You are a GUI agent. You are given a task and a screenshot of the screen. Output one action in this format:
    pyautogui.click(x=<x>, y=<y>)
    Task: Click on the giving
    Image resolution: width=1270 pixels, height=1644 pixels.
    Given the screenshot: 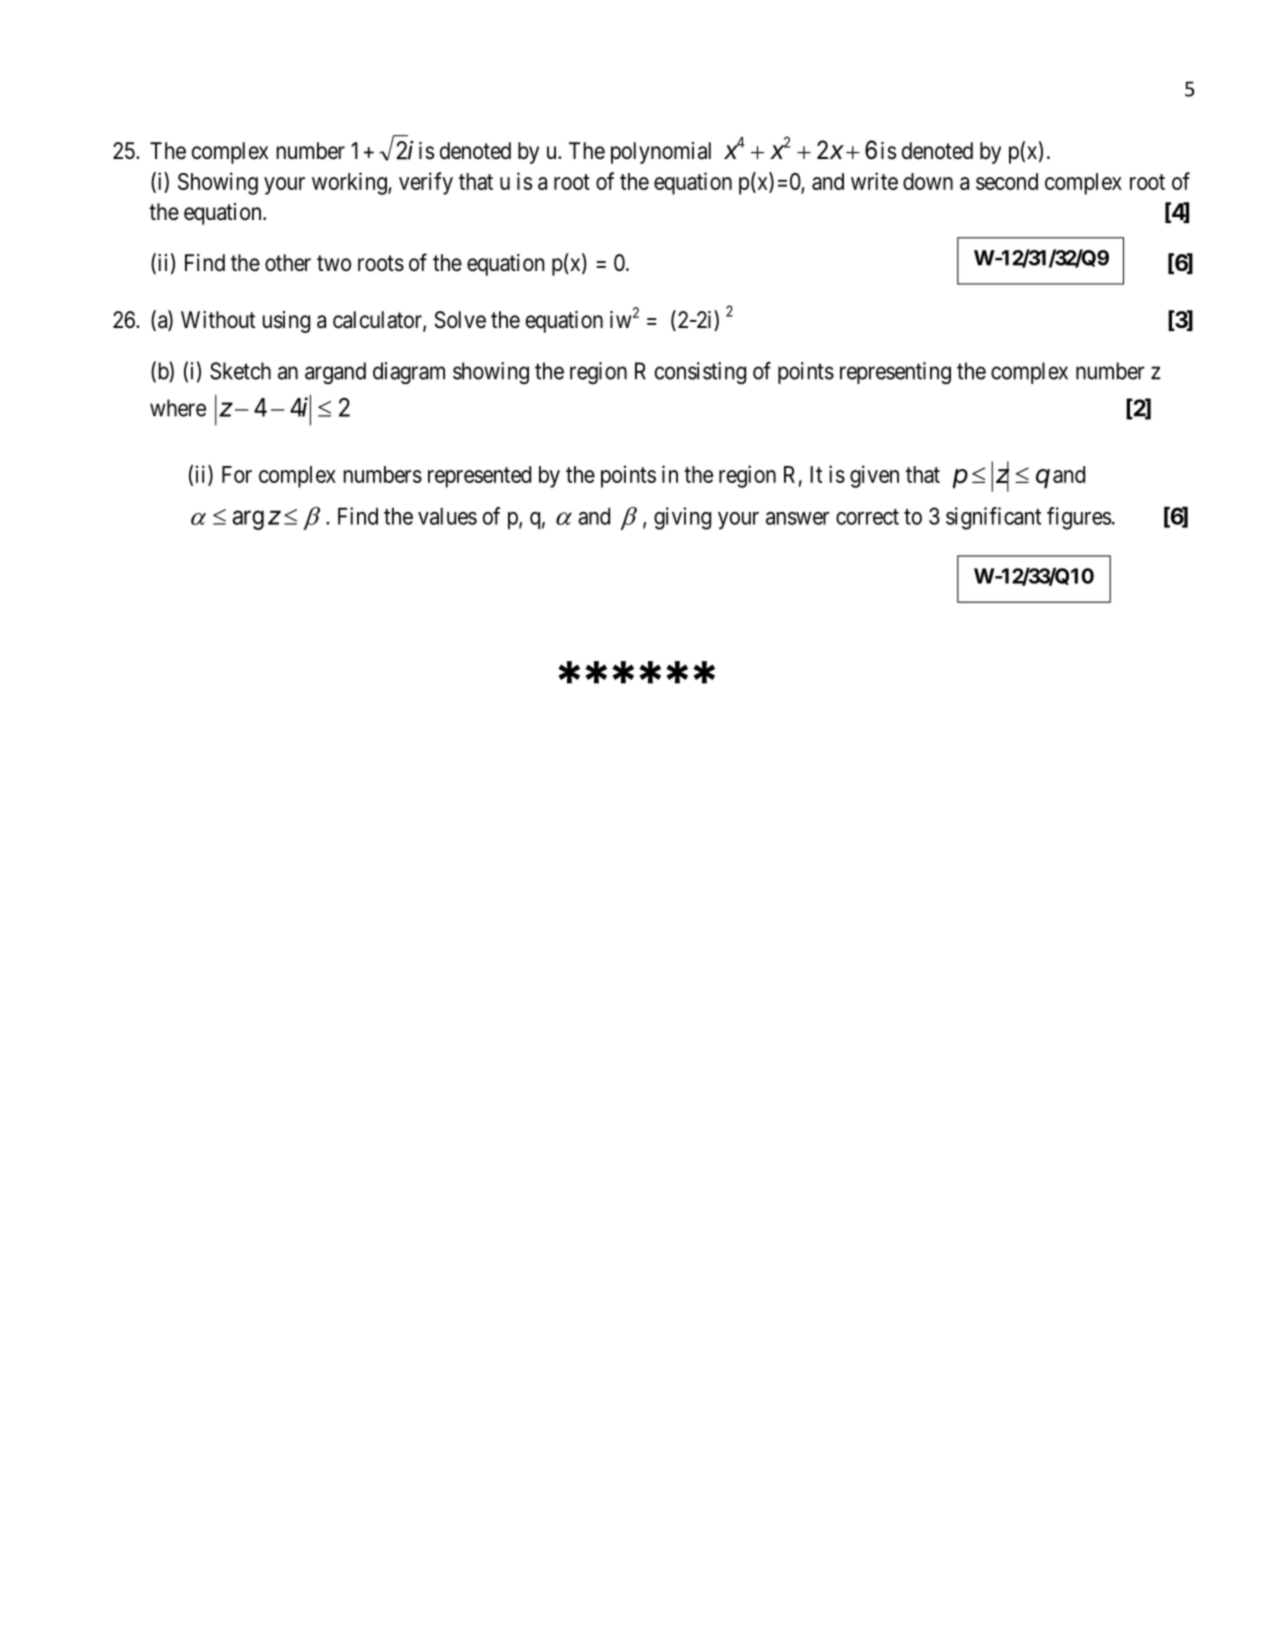 What is the action you would take?
    pyautogui.click(x=682, y=518)
